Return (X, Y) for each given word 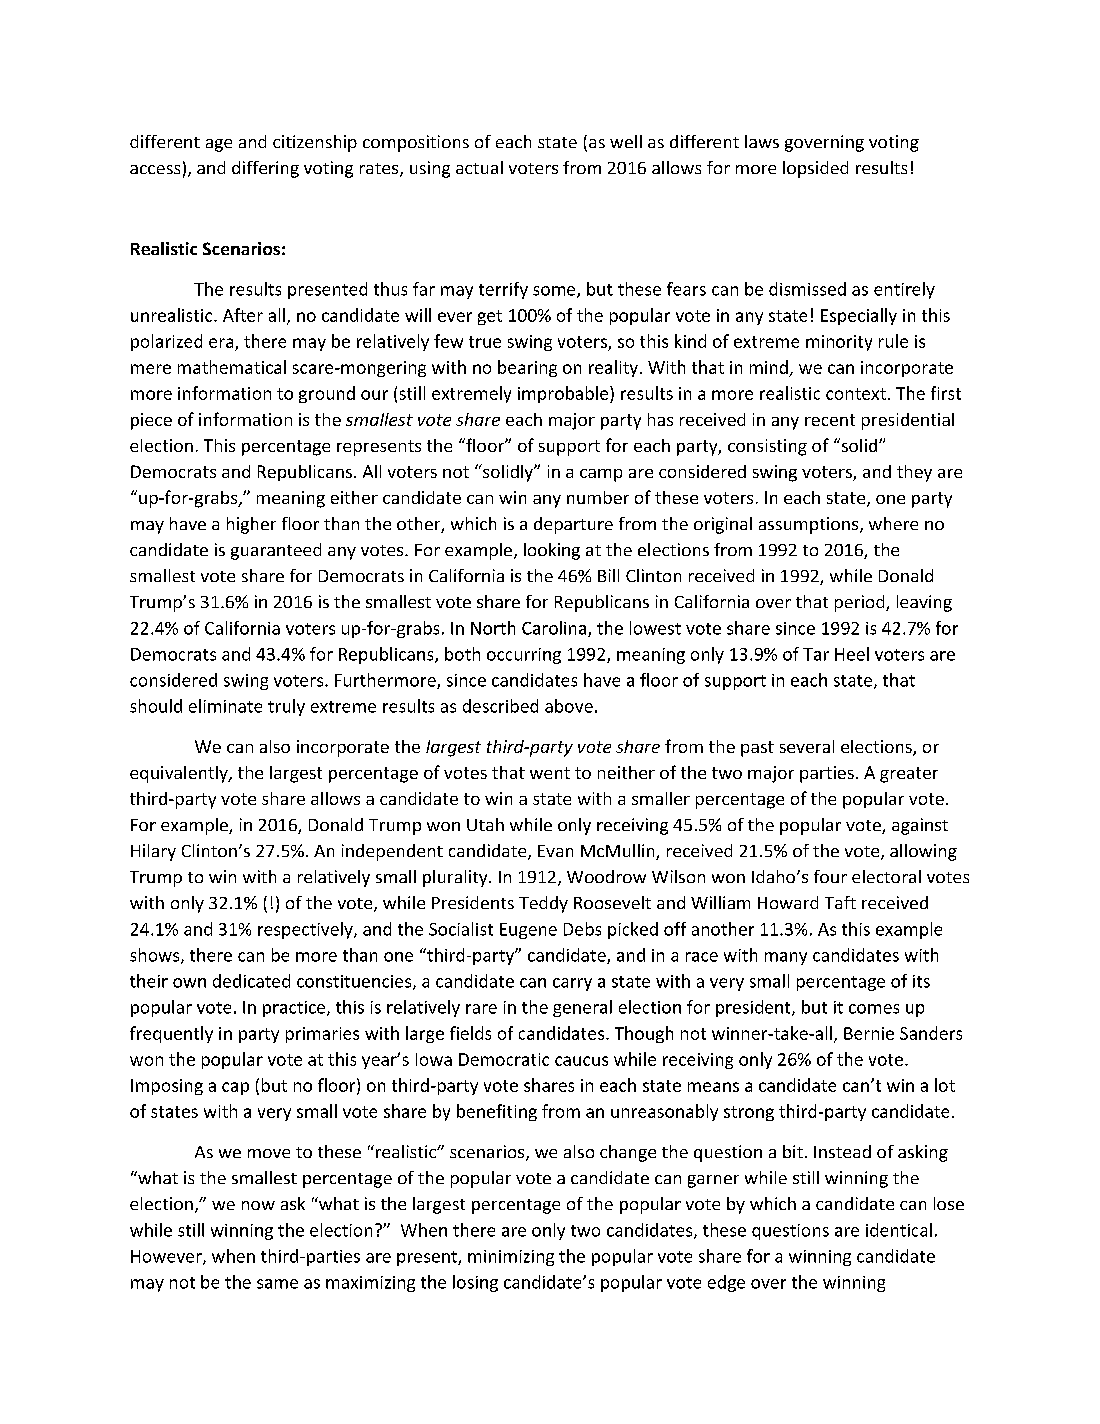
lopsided (815, 169)
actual (479, 167)
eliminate (225, 706)
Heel (852, 654)
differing (265, 169)
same (277, 1284)
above (569, 706)
